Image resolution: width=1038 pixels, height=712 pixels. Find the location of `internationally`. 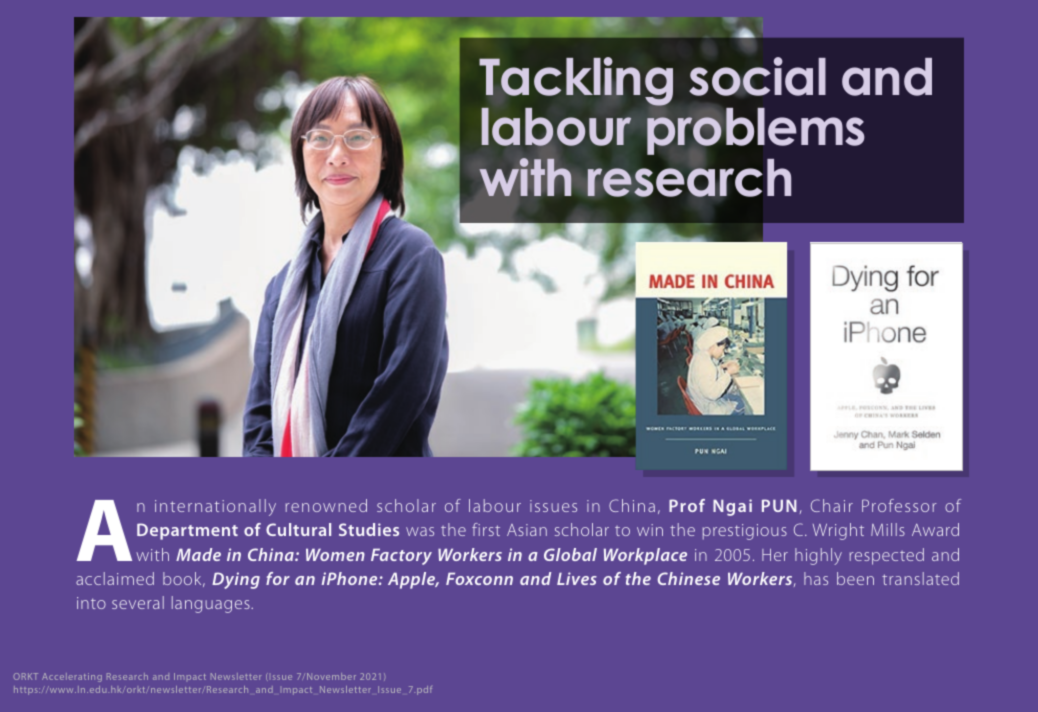

internationally is located at coordinates (215, 507).
